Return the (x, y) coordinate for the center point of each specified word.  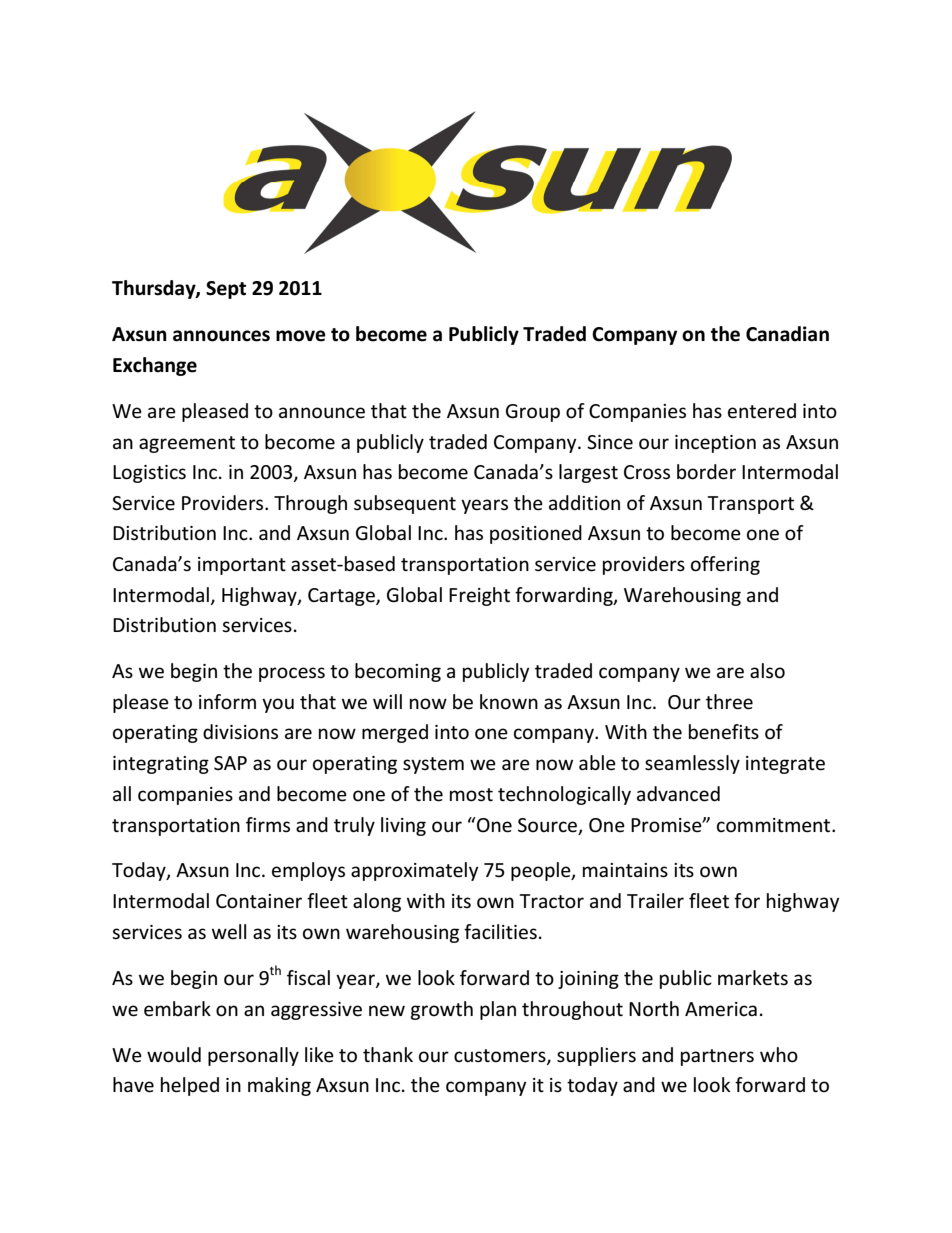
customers (501, 1056)
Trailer (655, 901)
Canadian (787, 334)
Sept (226, 290)
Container (259, 901)
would (174, 1055)
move (301, 336)
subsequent (405, 504)
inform (227, 702)
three (729, 702)
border (706, 472)
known (509, 702)
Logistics (149, 474)
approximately (415, 871)
